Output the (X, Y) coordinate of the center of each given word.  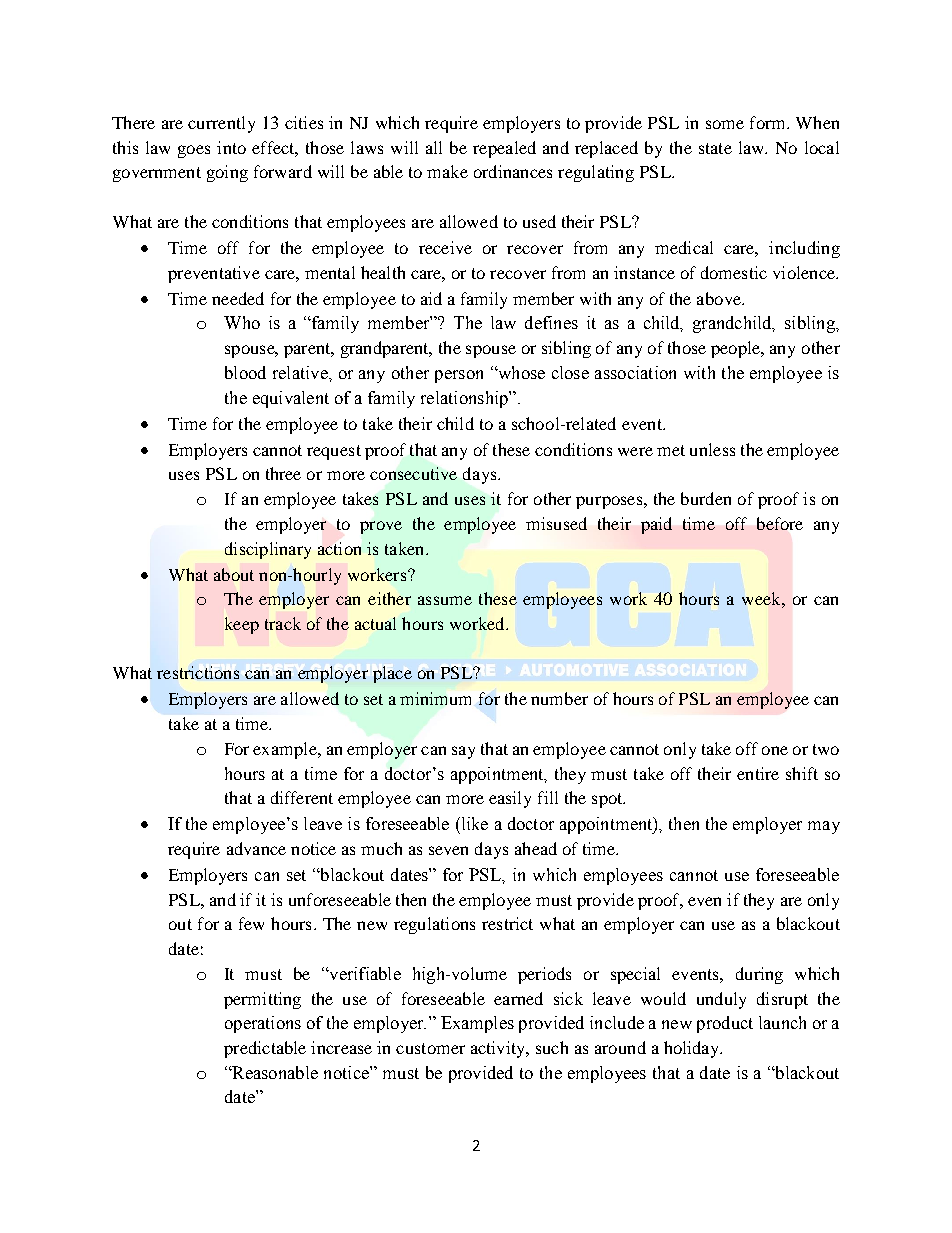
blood (245, 372)
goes (194, 151)
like (473, 823)
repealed (504, 149)
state (715, 148)
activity (499, 1049)
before (780, 523)
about (234, 574)
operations (263, 1024)
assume (445, 600)
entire (758, 773)
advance (256, 848)
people (737, 349)
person (459, 376)
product (725, 1024)
